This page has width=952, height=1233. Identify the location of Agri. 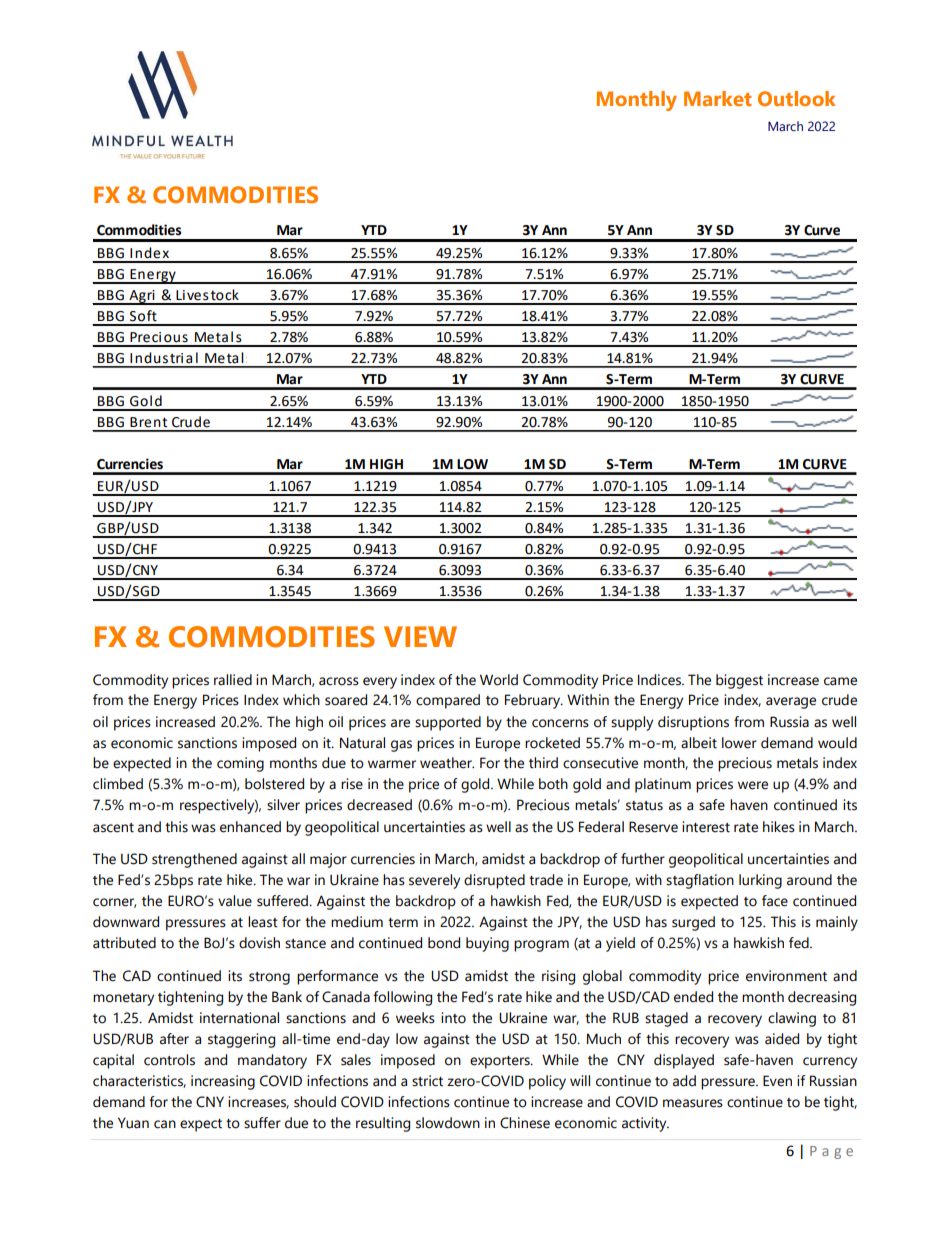
(142, 297).
